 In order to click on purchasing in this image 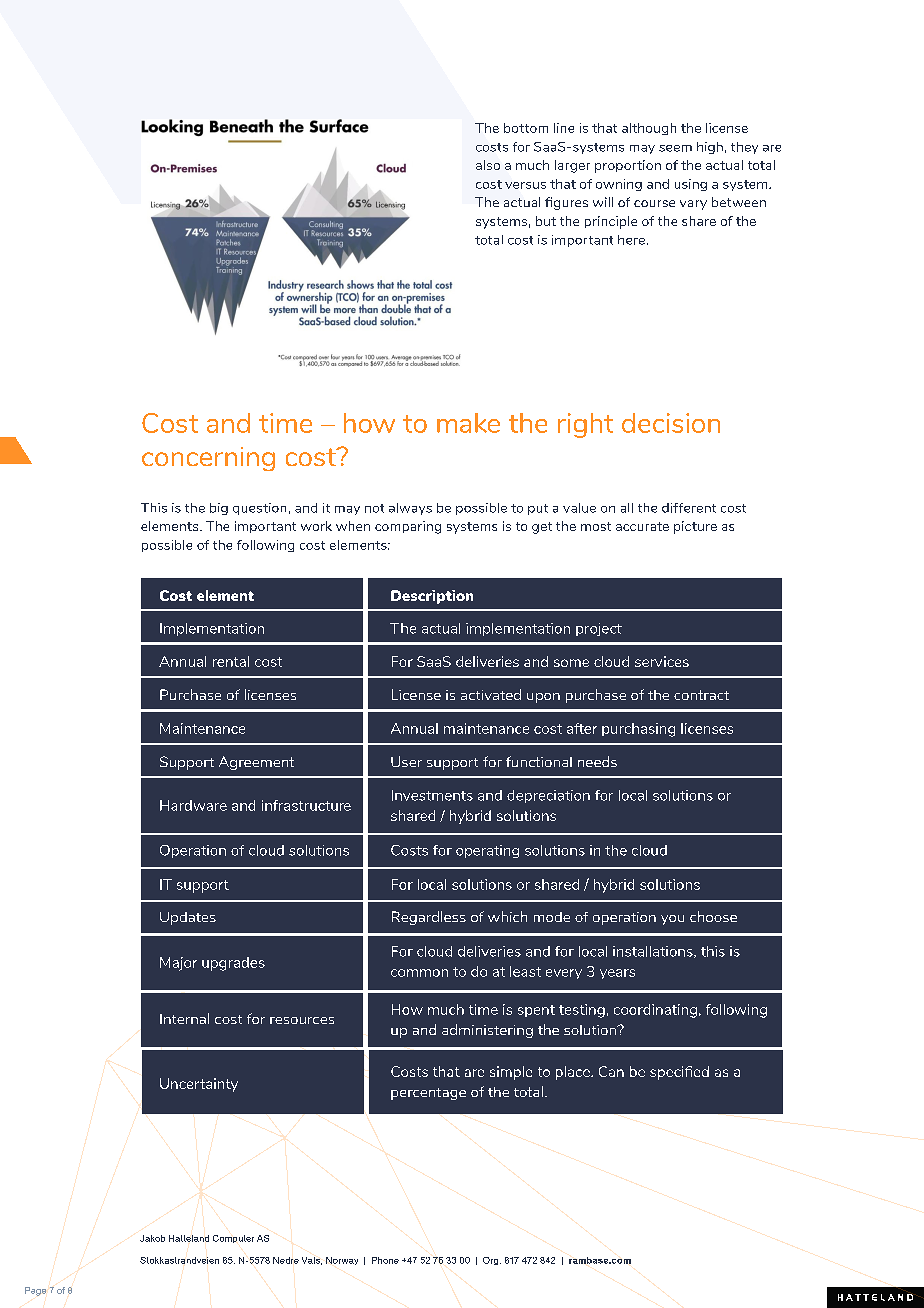, I will do `click(638, 730)`.
